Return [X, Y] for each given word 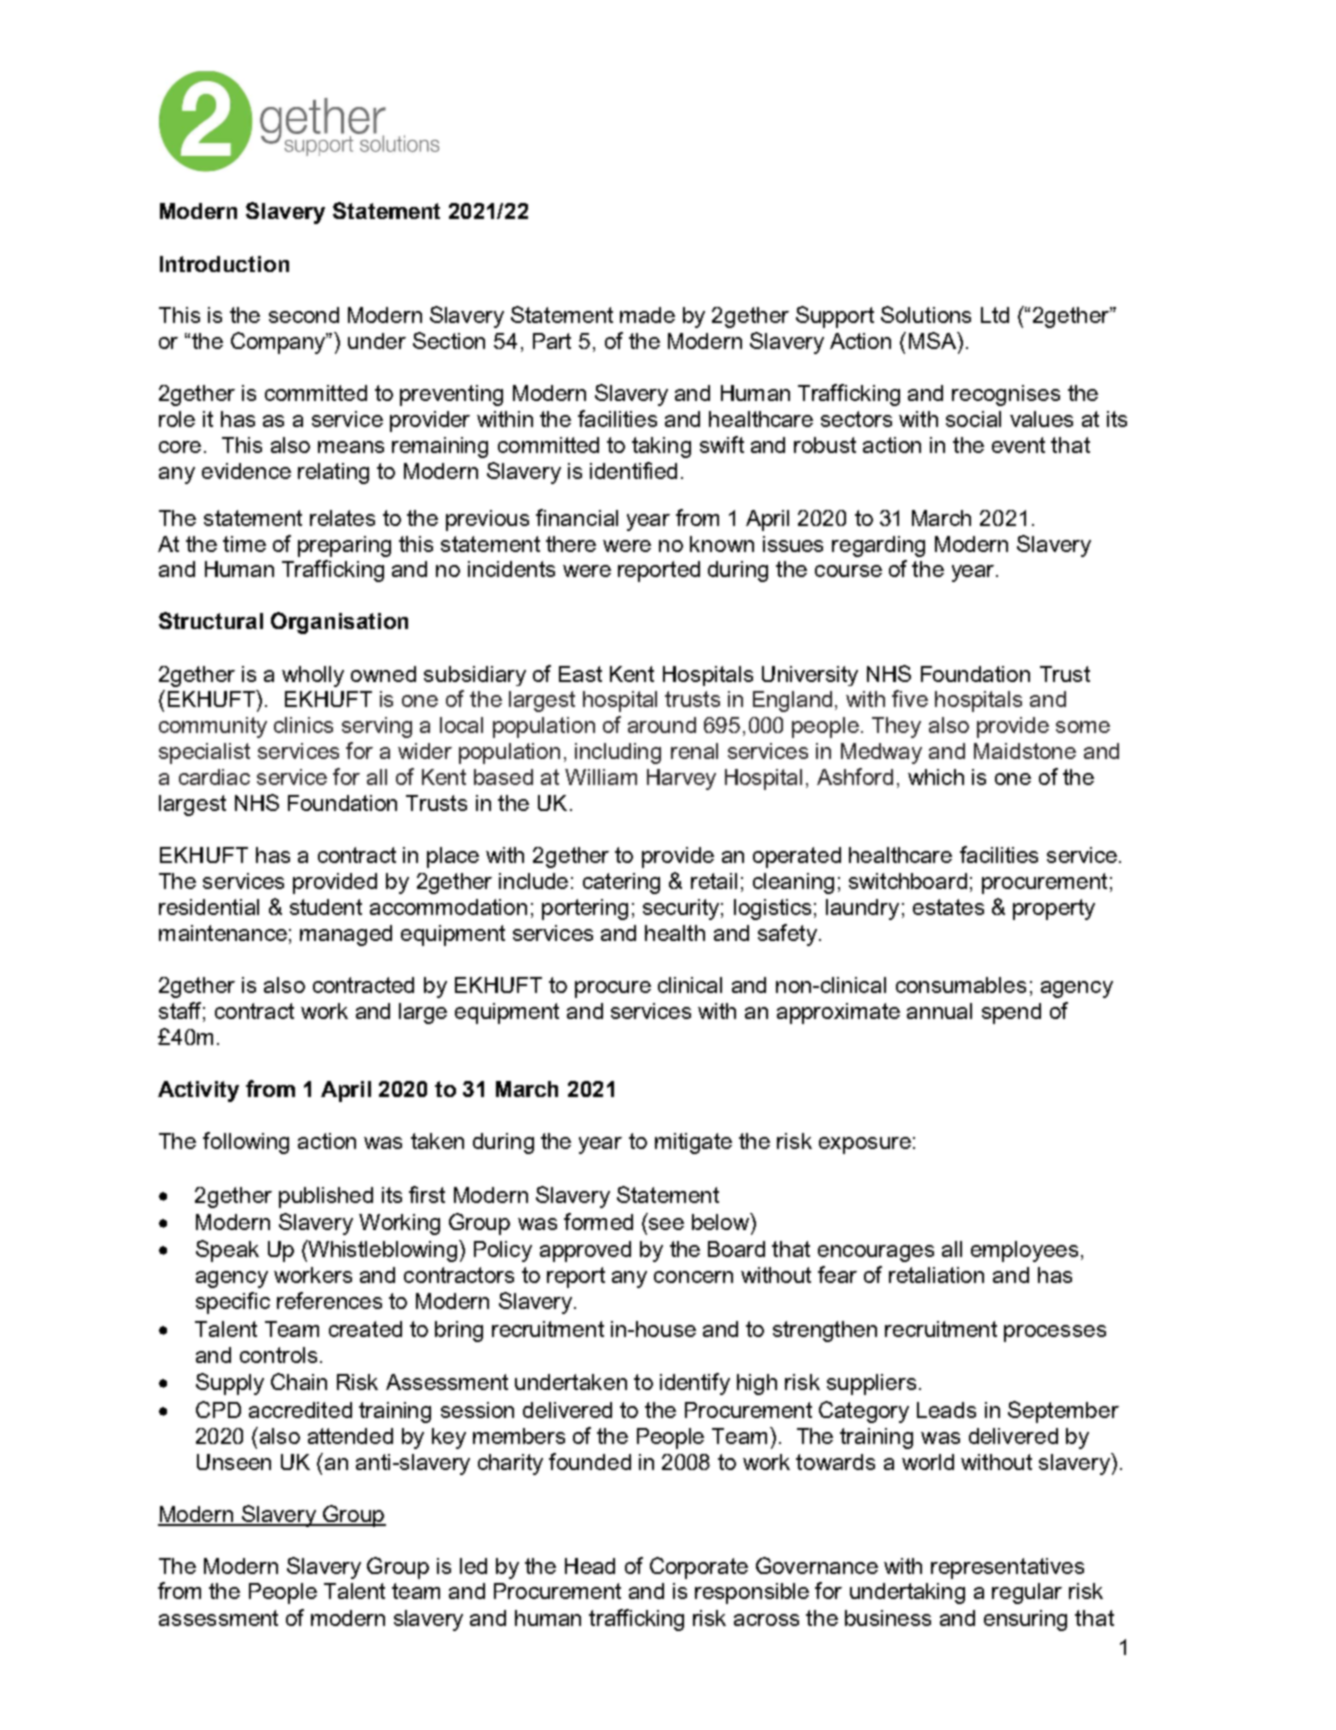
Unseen [234, 1462]
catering [621, 883]
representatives [1007, 1568]
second [304, 315]
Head [590, 1566]
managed [346, 935]
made [647, 315]
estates [948, 907]
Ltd [995, 315]
